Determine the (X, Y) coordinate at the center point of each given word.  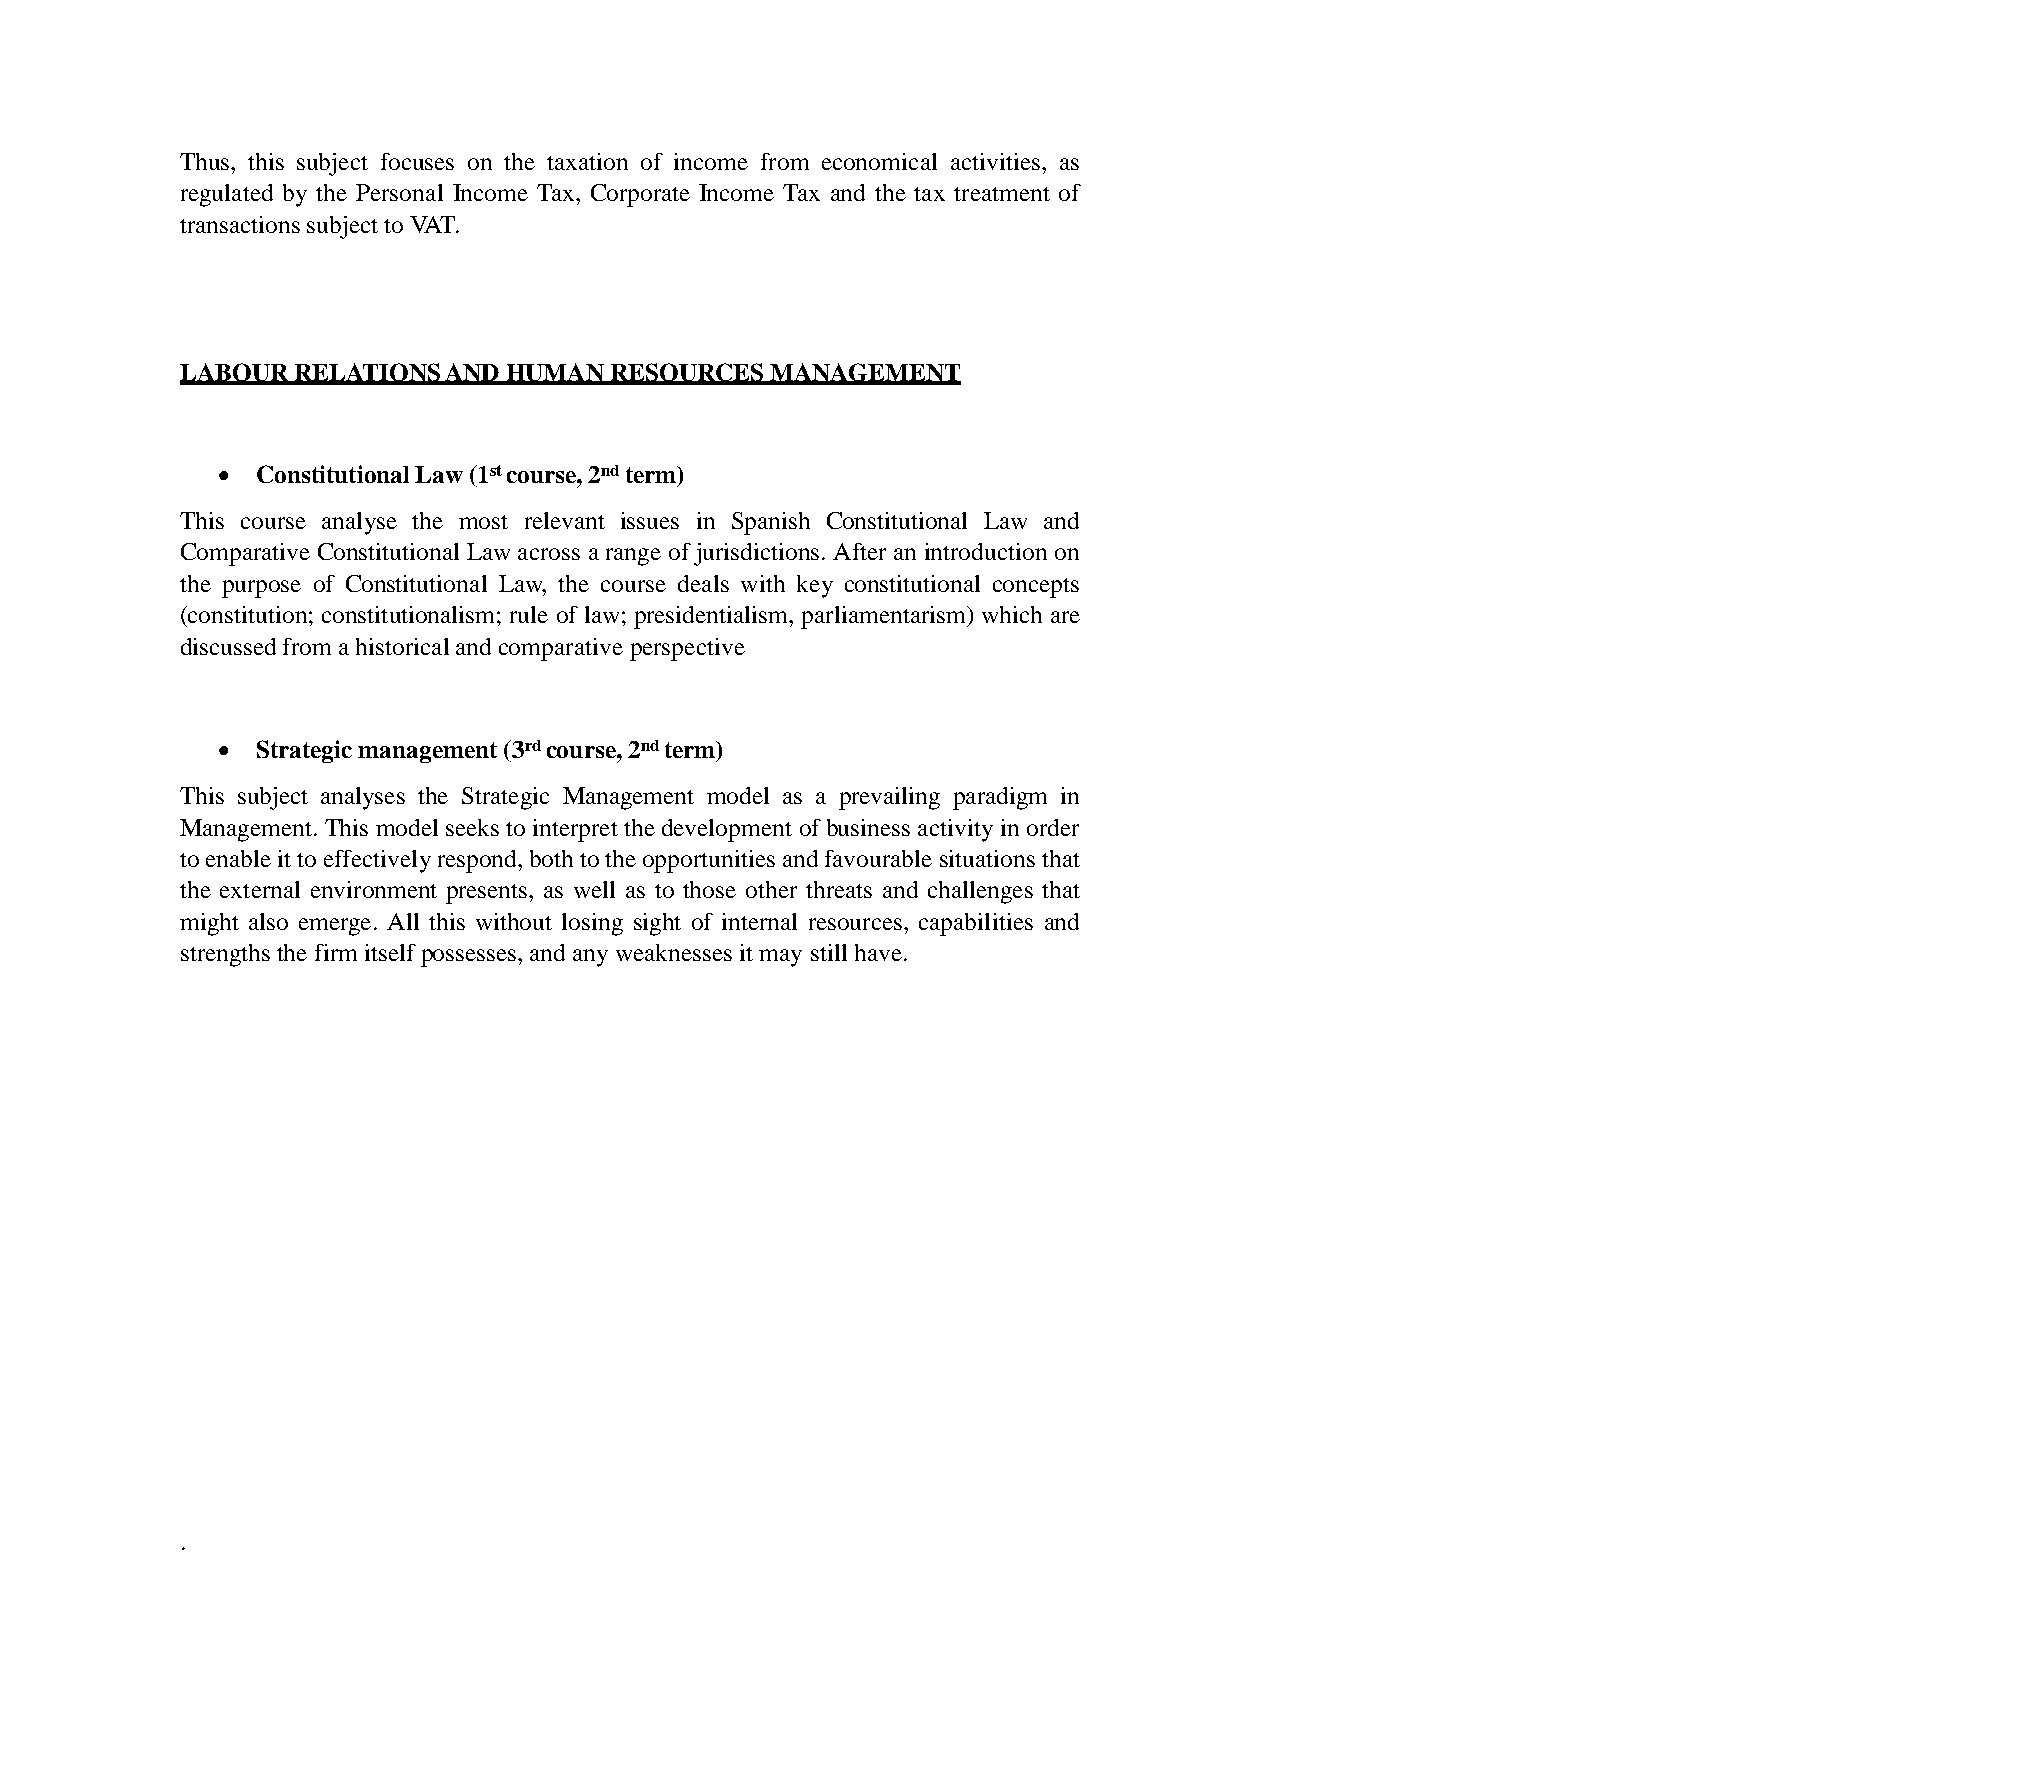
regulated (227, 195)
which (1012, 614)
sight (657, 924)
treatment (1002, 194)
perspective (687, 649)
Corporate (640, 195)
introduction (986, 551)
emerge (335, 927)
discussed (228, 646)
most (483, 522)
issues (650, 520)
